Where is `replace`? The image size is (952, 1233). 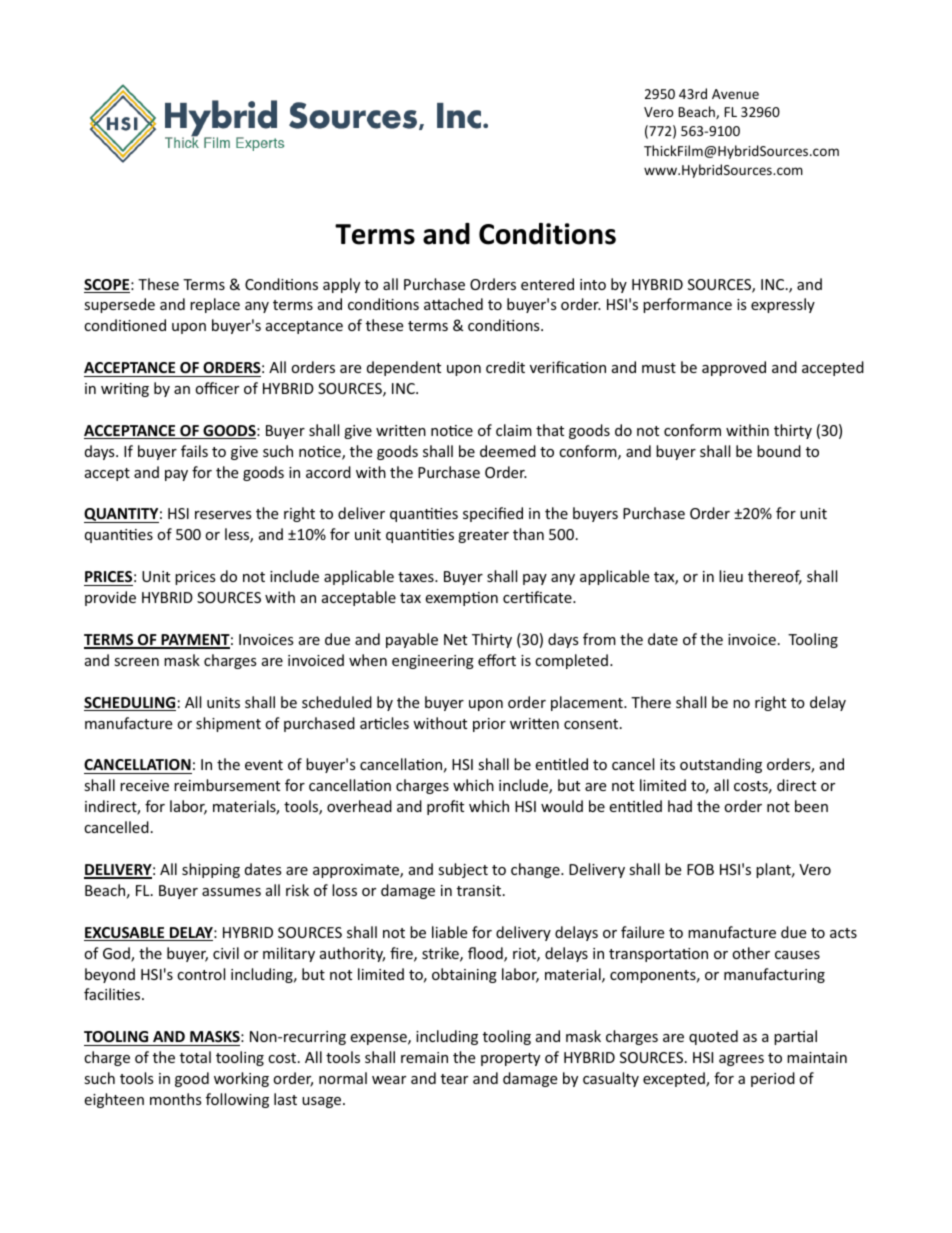 replace is located at coordinates (215, 305).
